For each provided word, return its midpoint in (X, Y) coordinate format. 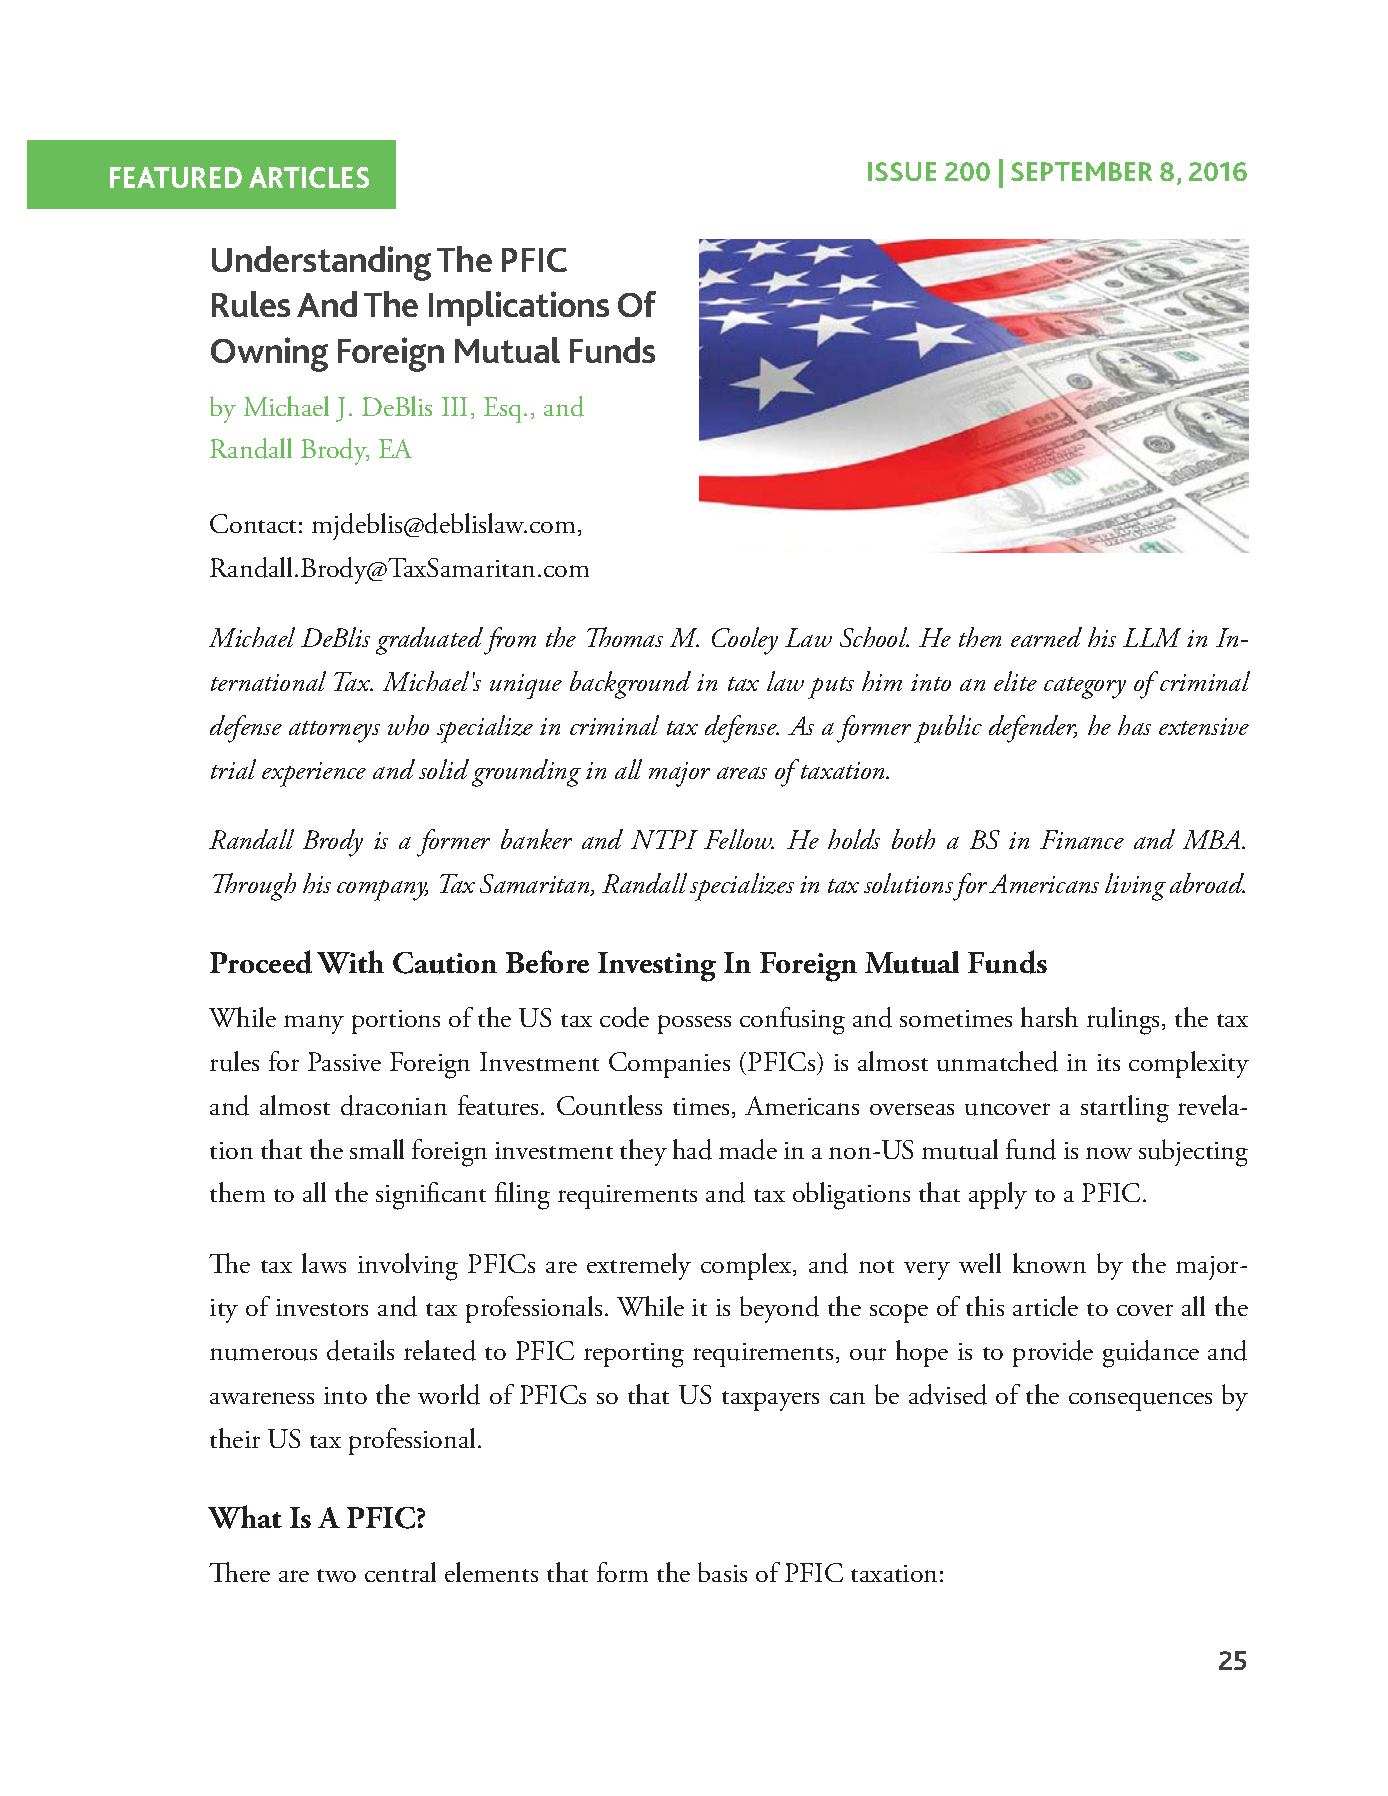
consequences (1140, 1401)
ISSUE (902, 171)
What (245, 1517)
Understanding (321, 263)
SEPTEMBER (1081, 171)
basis (722, 1572)
